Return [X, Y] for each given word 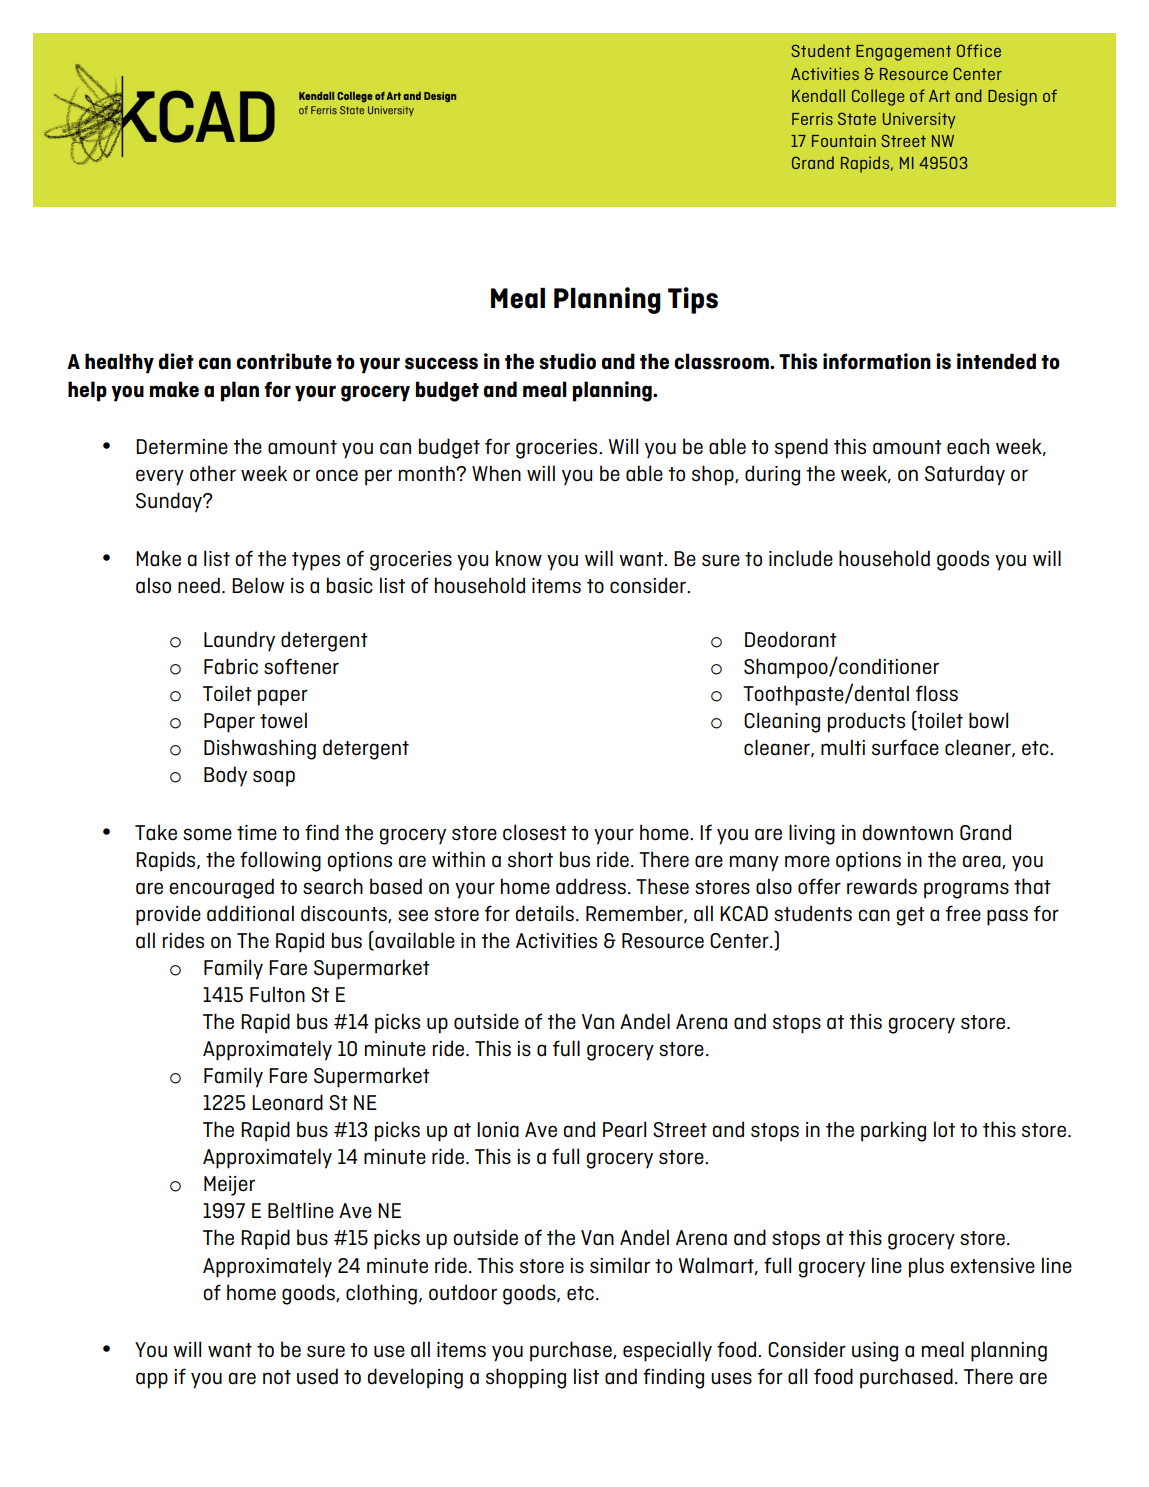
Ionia [498, 1130]
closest [535, 832]
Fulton [277, 994]
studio [567, 361]
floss [937, 693]
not [277, 1377]
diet [176, 361]
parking [893, 1131]
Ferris [812, 118]
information [877, 361]
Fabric [231, 666]
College [878, 97]
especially [667, 1351]
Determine [182, 447]
